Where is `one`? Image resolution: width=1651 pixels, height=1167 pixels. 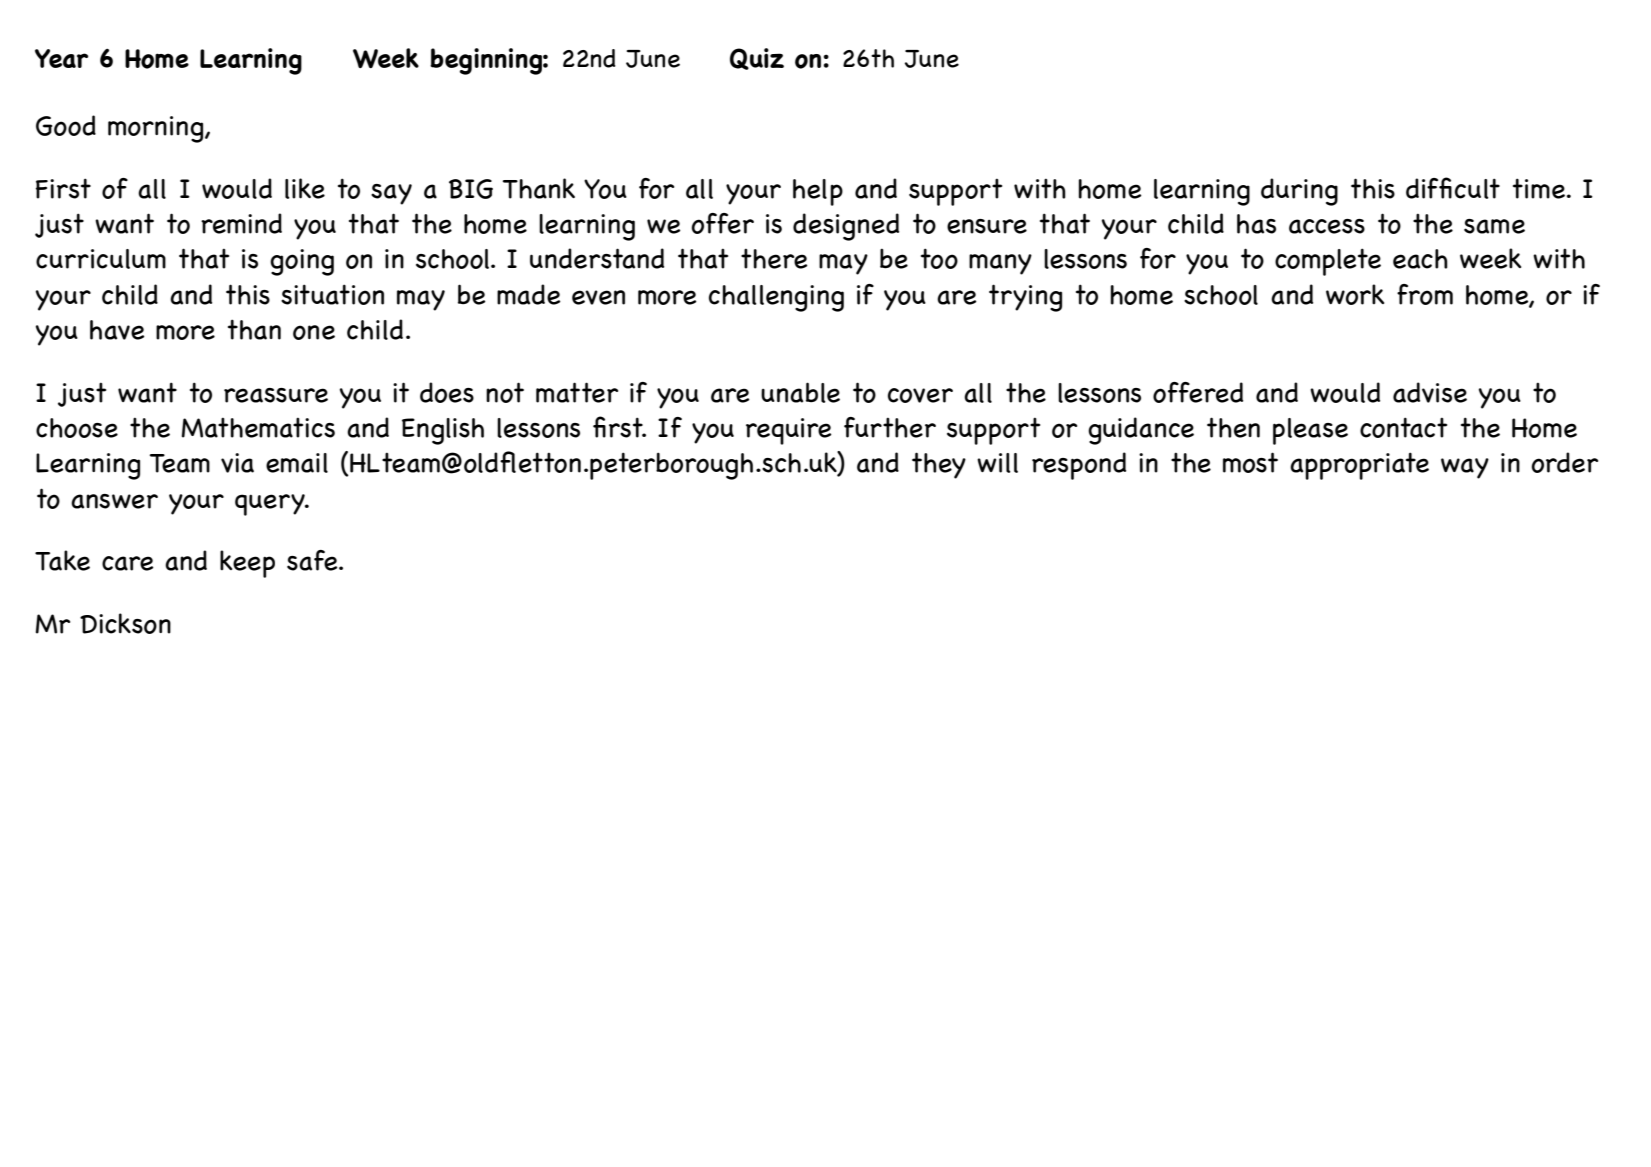
one is located at coordinates (314, 332).
